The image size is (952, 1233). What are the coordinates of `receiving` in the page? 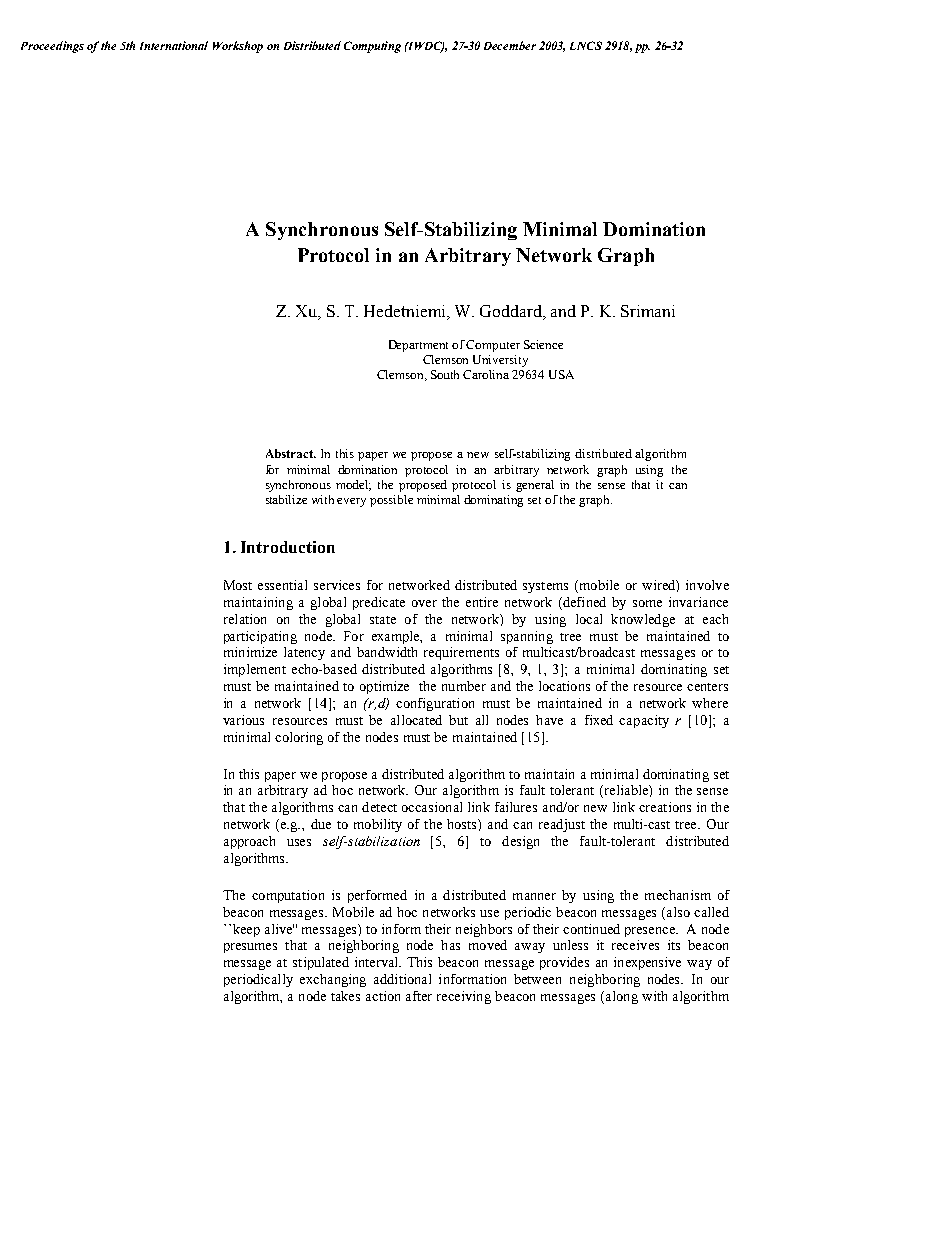 It's located at (464, 997).
